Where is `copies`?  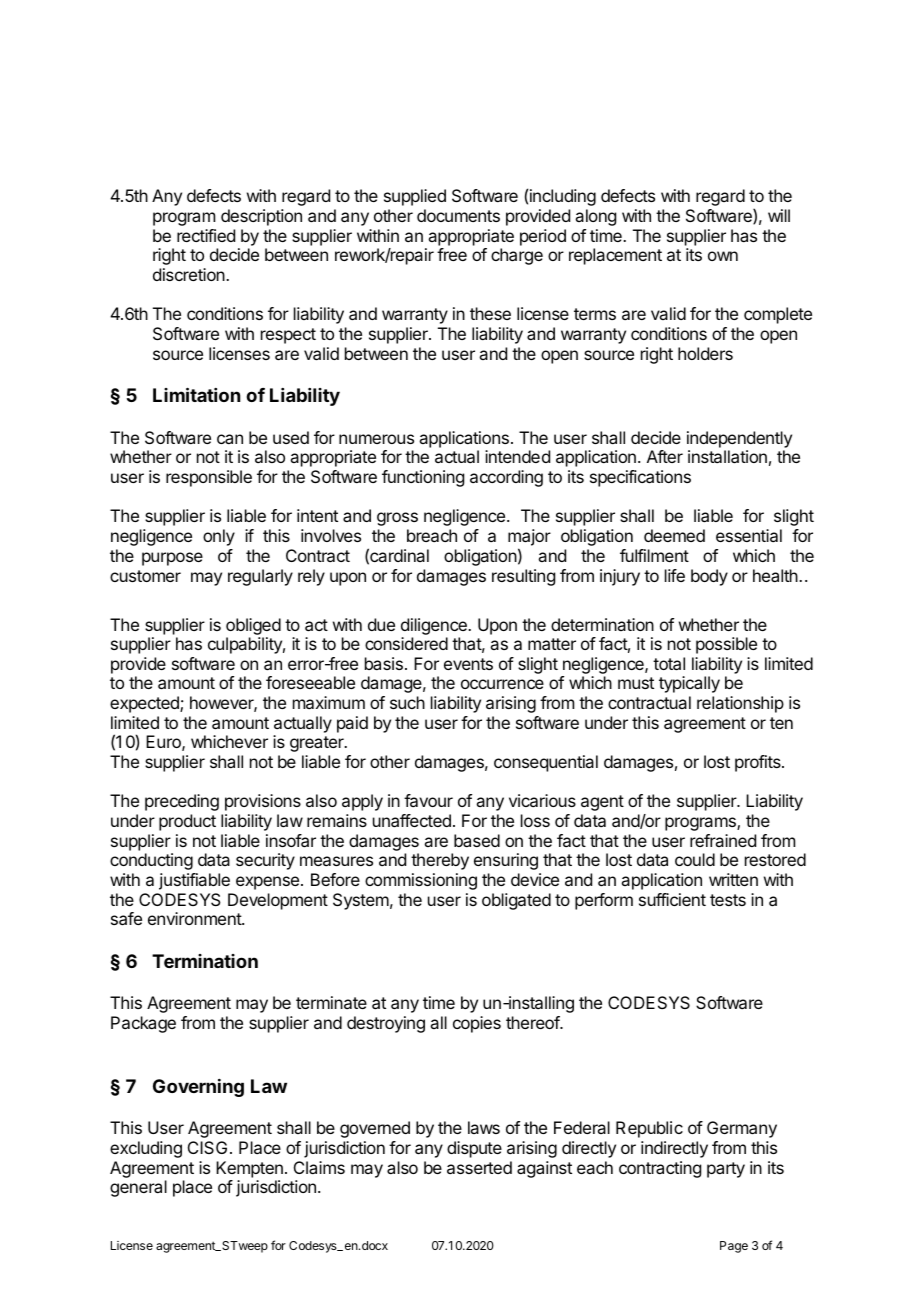 copies is located at coordinates (477, 1024).
